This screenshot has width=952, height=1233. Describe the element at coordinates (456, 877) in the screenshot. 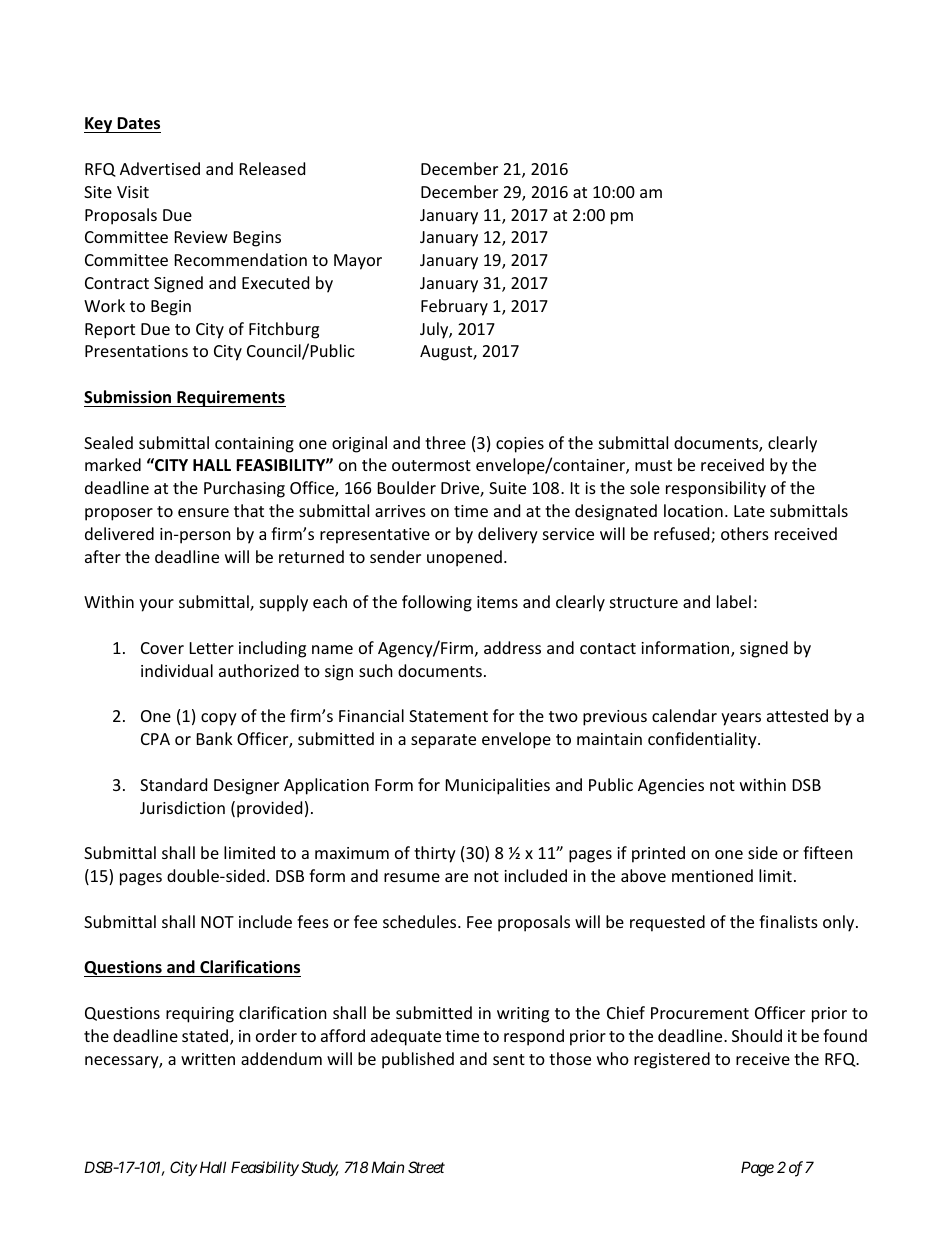

I see `are` at that location.
